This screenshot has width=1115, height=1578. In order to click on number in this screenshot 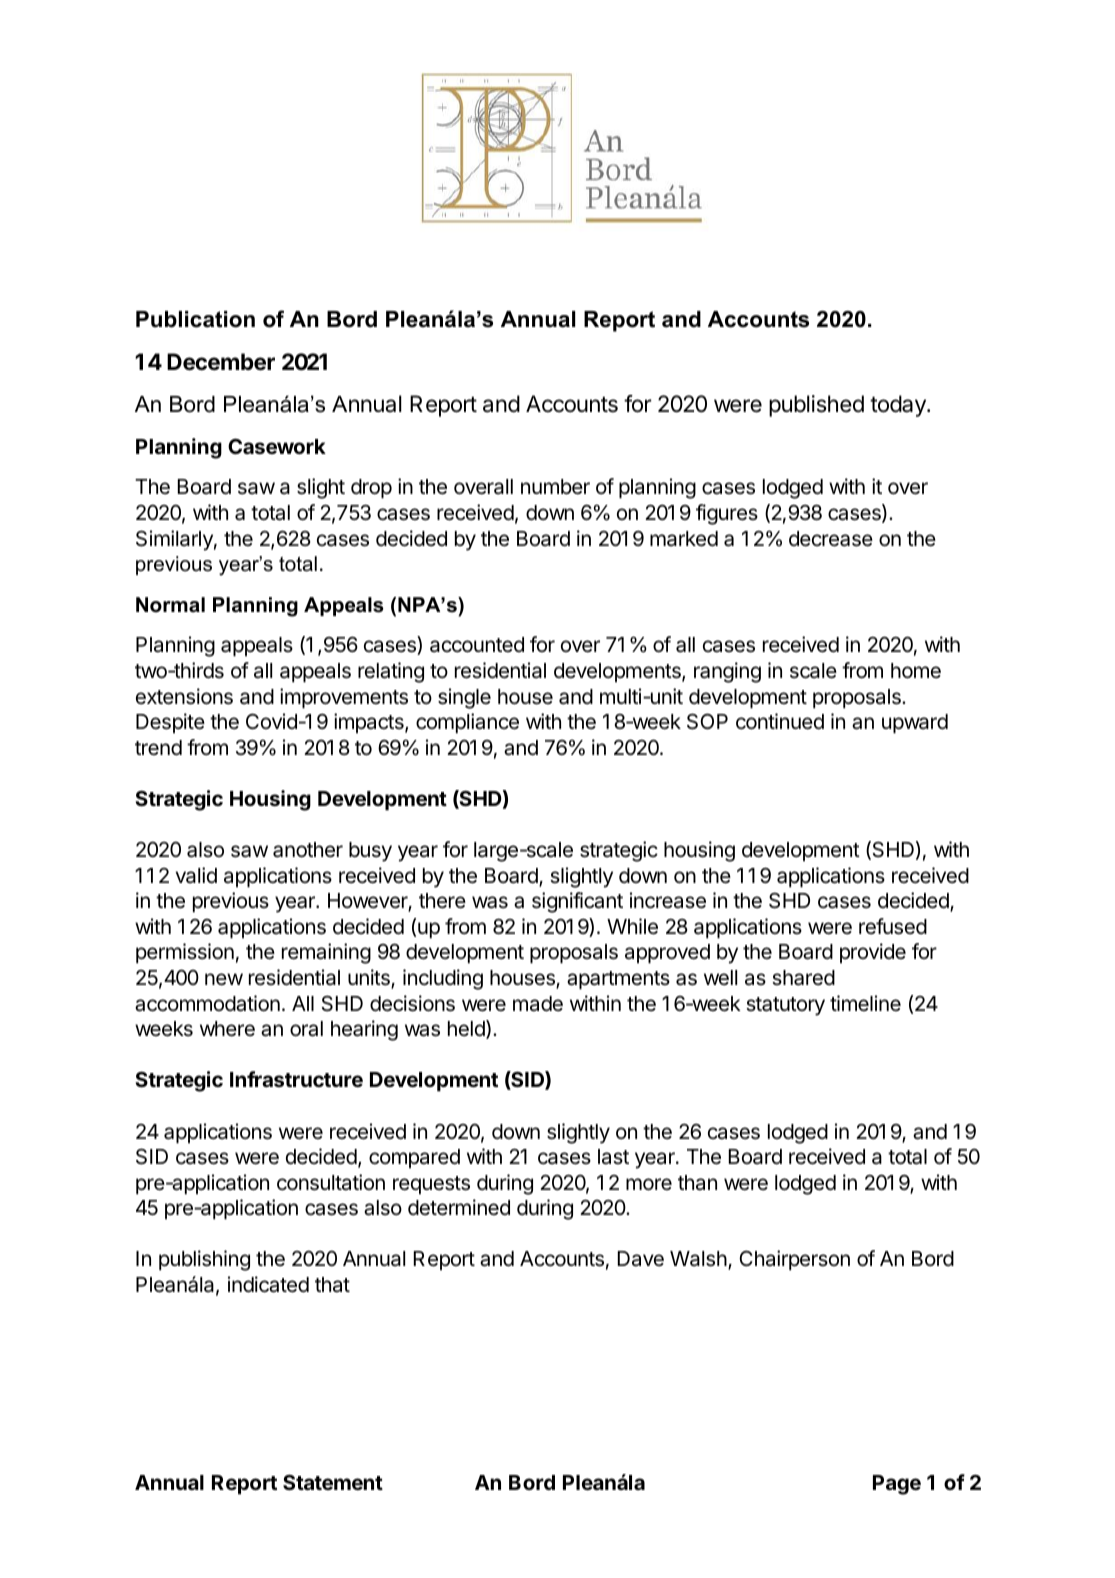, I will do `click(555, 487)`.
